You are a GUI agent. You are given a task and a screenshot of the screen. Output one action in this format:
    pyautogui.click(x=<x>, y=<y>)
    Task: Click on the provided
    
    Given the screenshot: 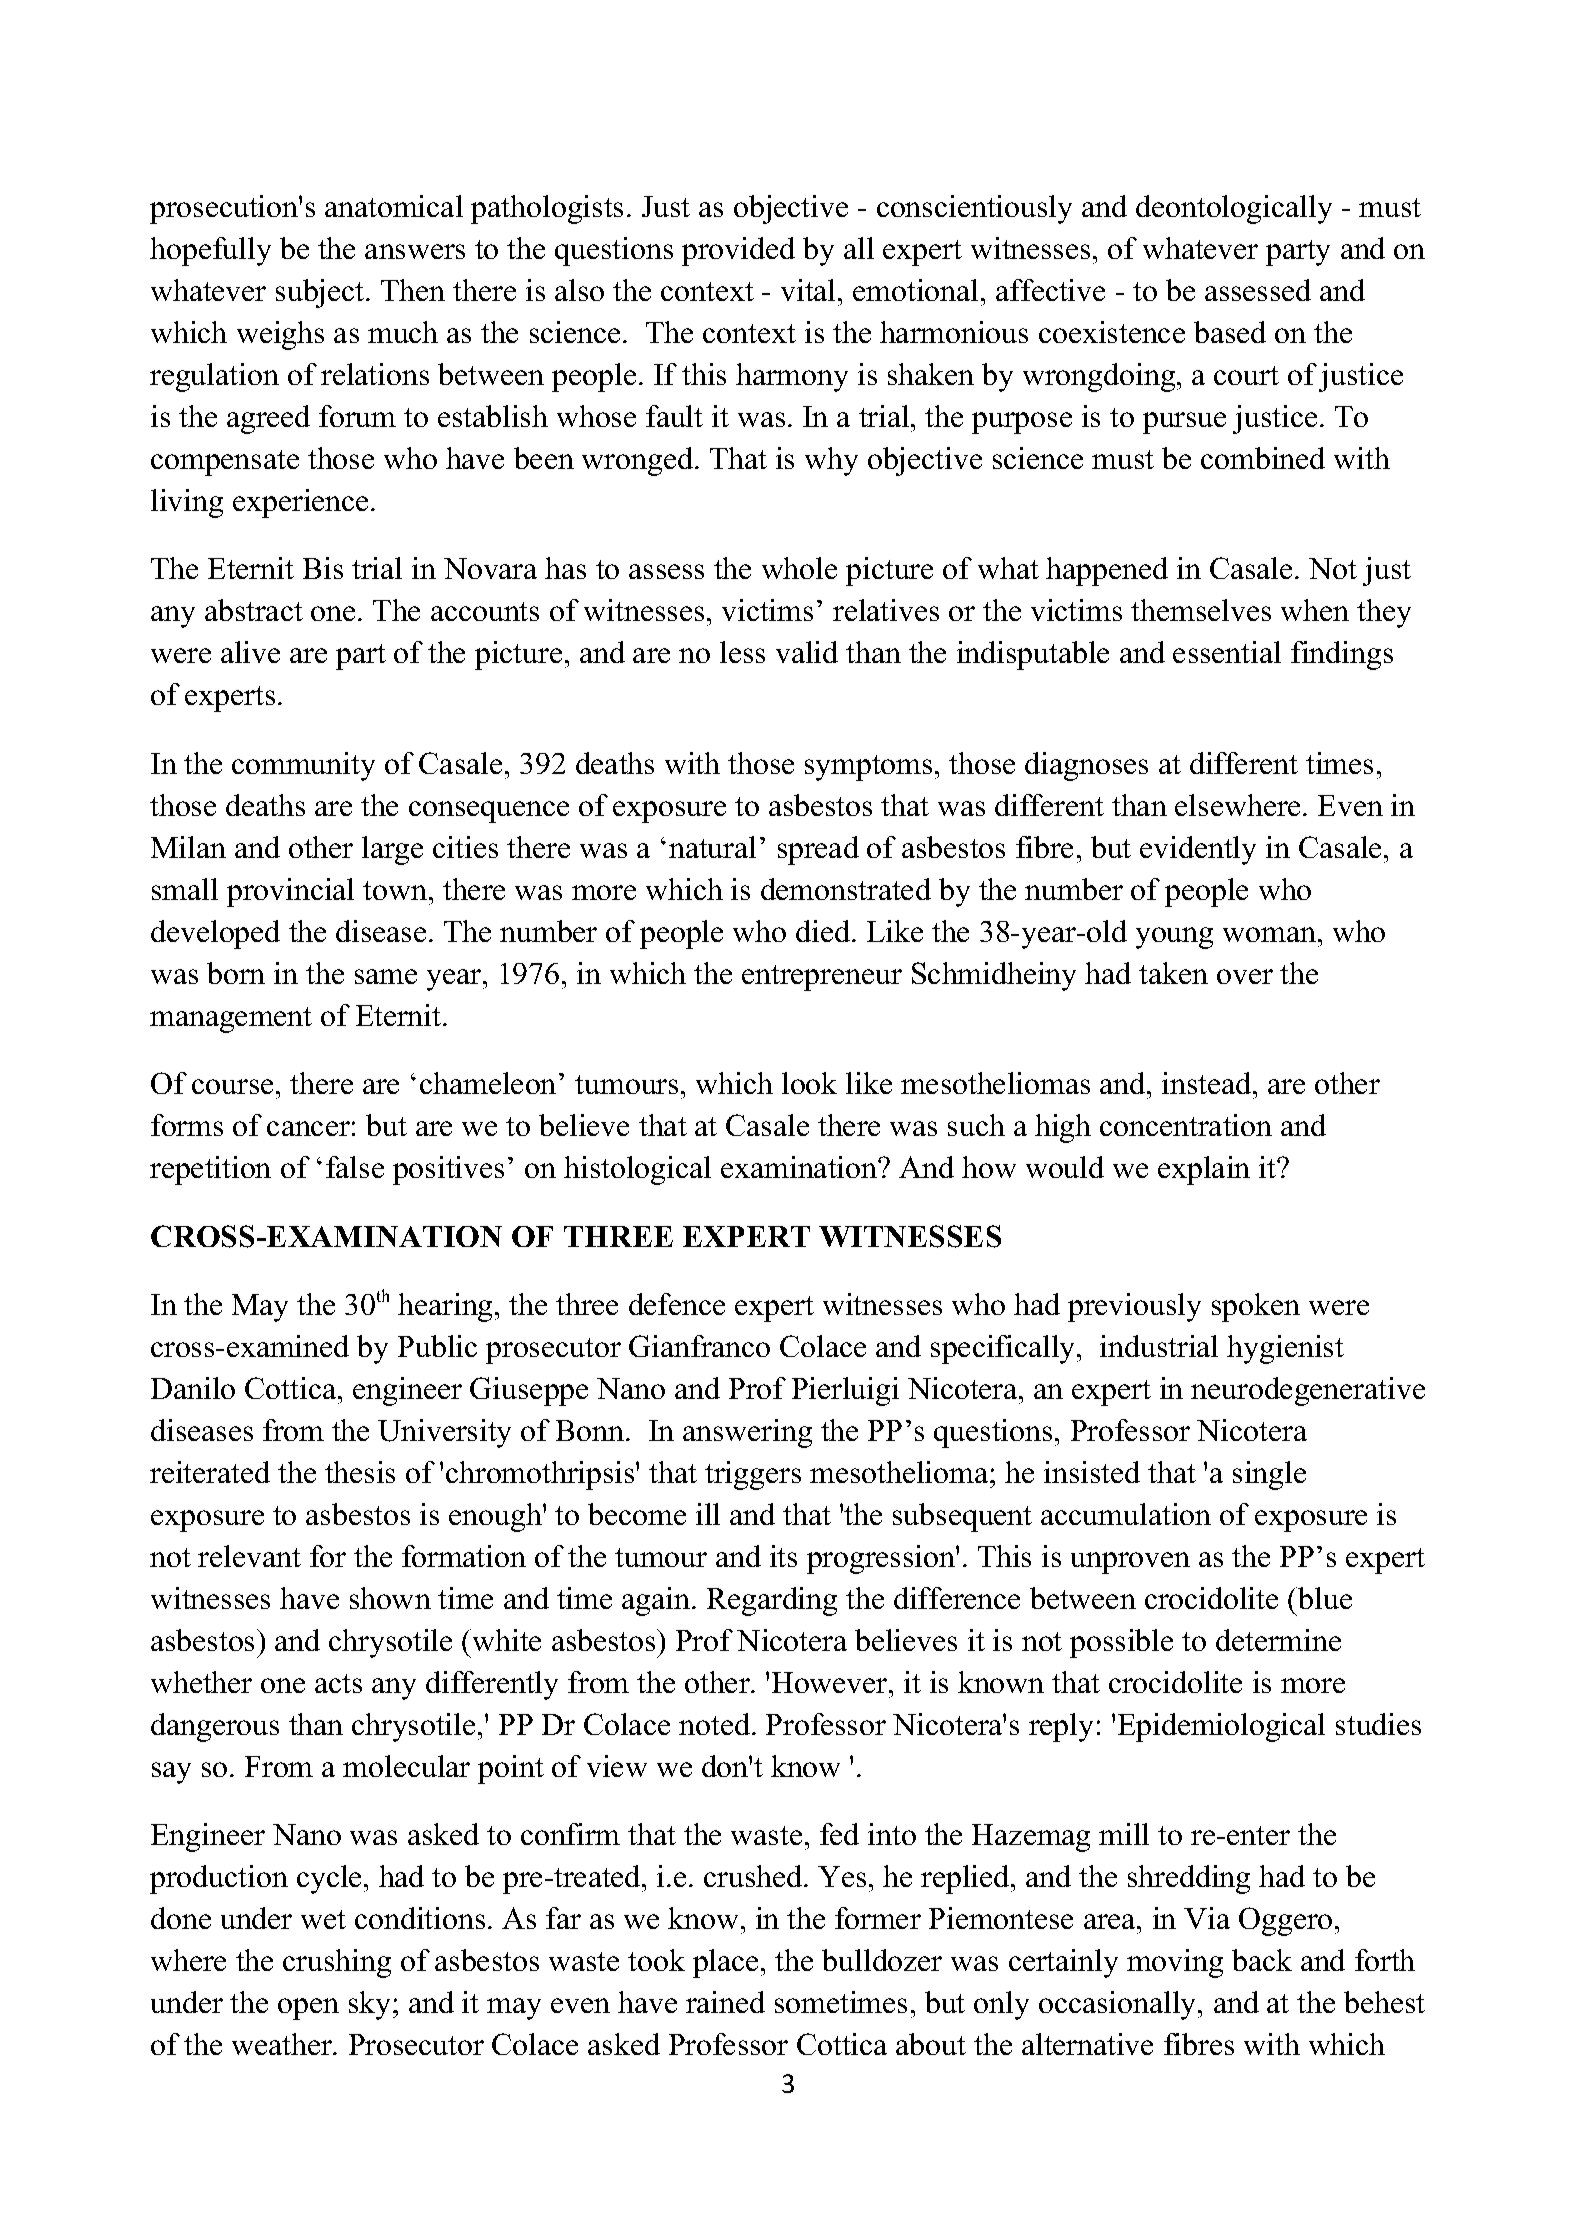 What is the action you would take?
    pyautogui.click(x=738, y=251)
